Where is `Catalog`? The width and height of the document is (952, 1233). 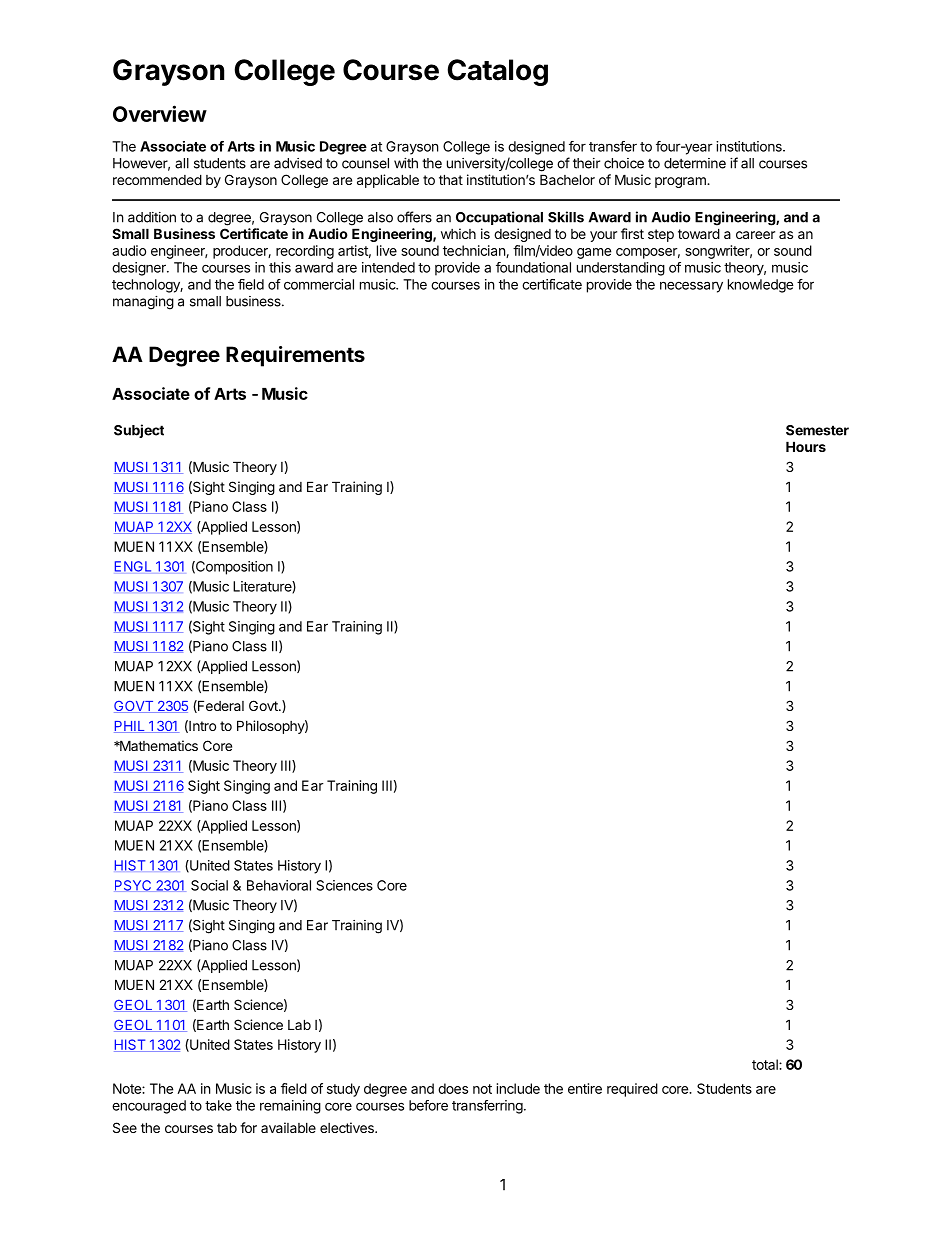 Catalog is located at coordinates (497, 72).
